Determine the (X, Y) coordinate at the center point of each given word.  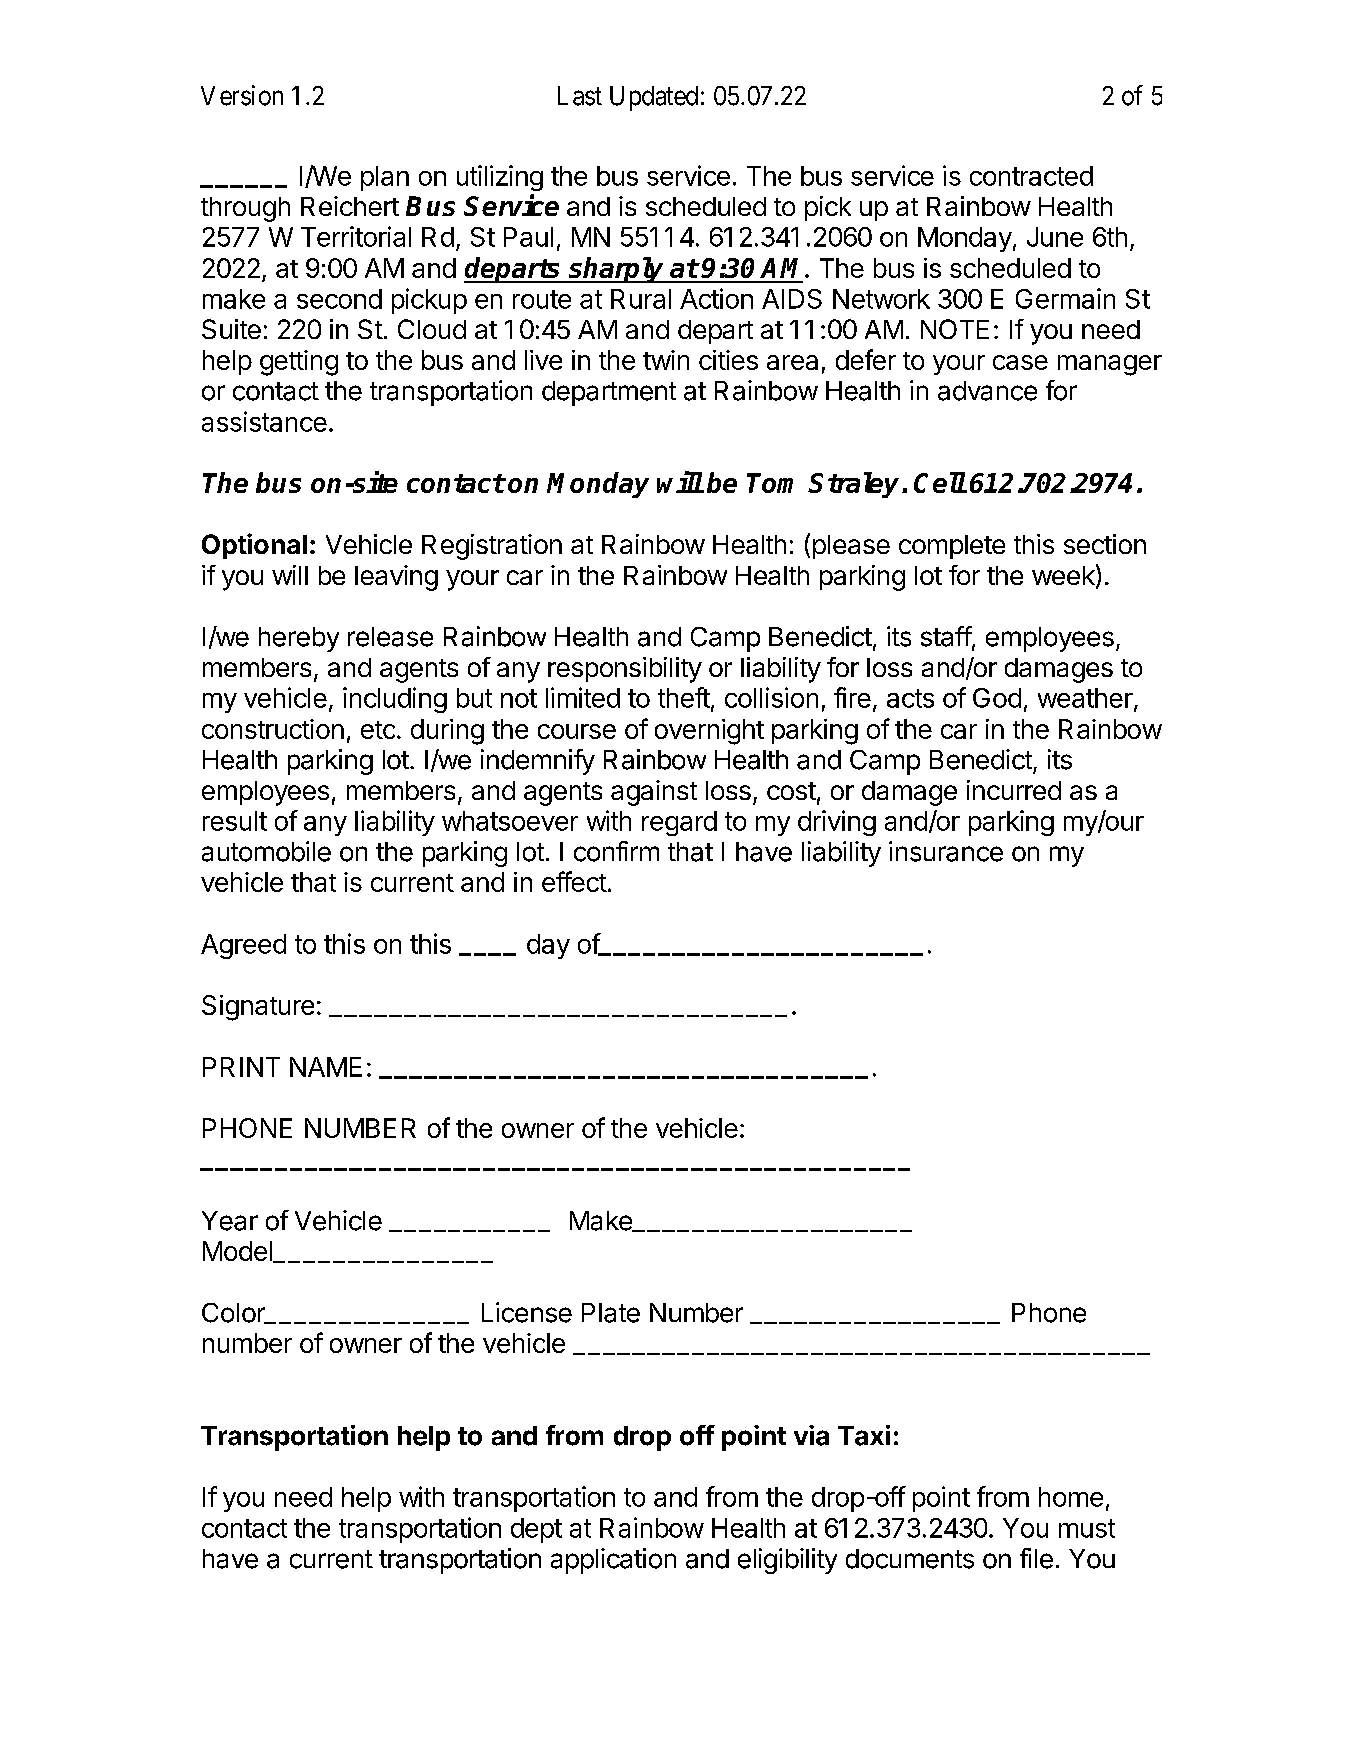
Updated (654, 98)
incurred (1014, 790)
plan (385, 178)
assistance (264, 421)
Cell (940, 482)
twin (666, 360)
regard (679, 823)
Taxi (864, 1435)
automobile (266, 851)
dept (536, 1530)
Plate (611, 1313)
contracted (1031, 176)
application (613, 1561)
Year (230, 1221)
